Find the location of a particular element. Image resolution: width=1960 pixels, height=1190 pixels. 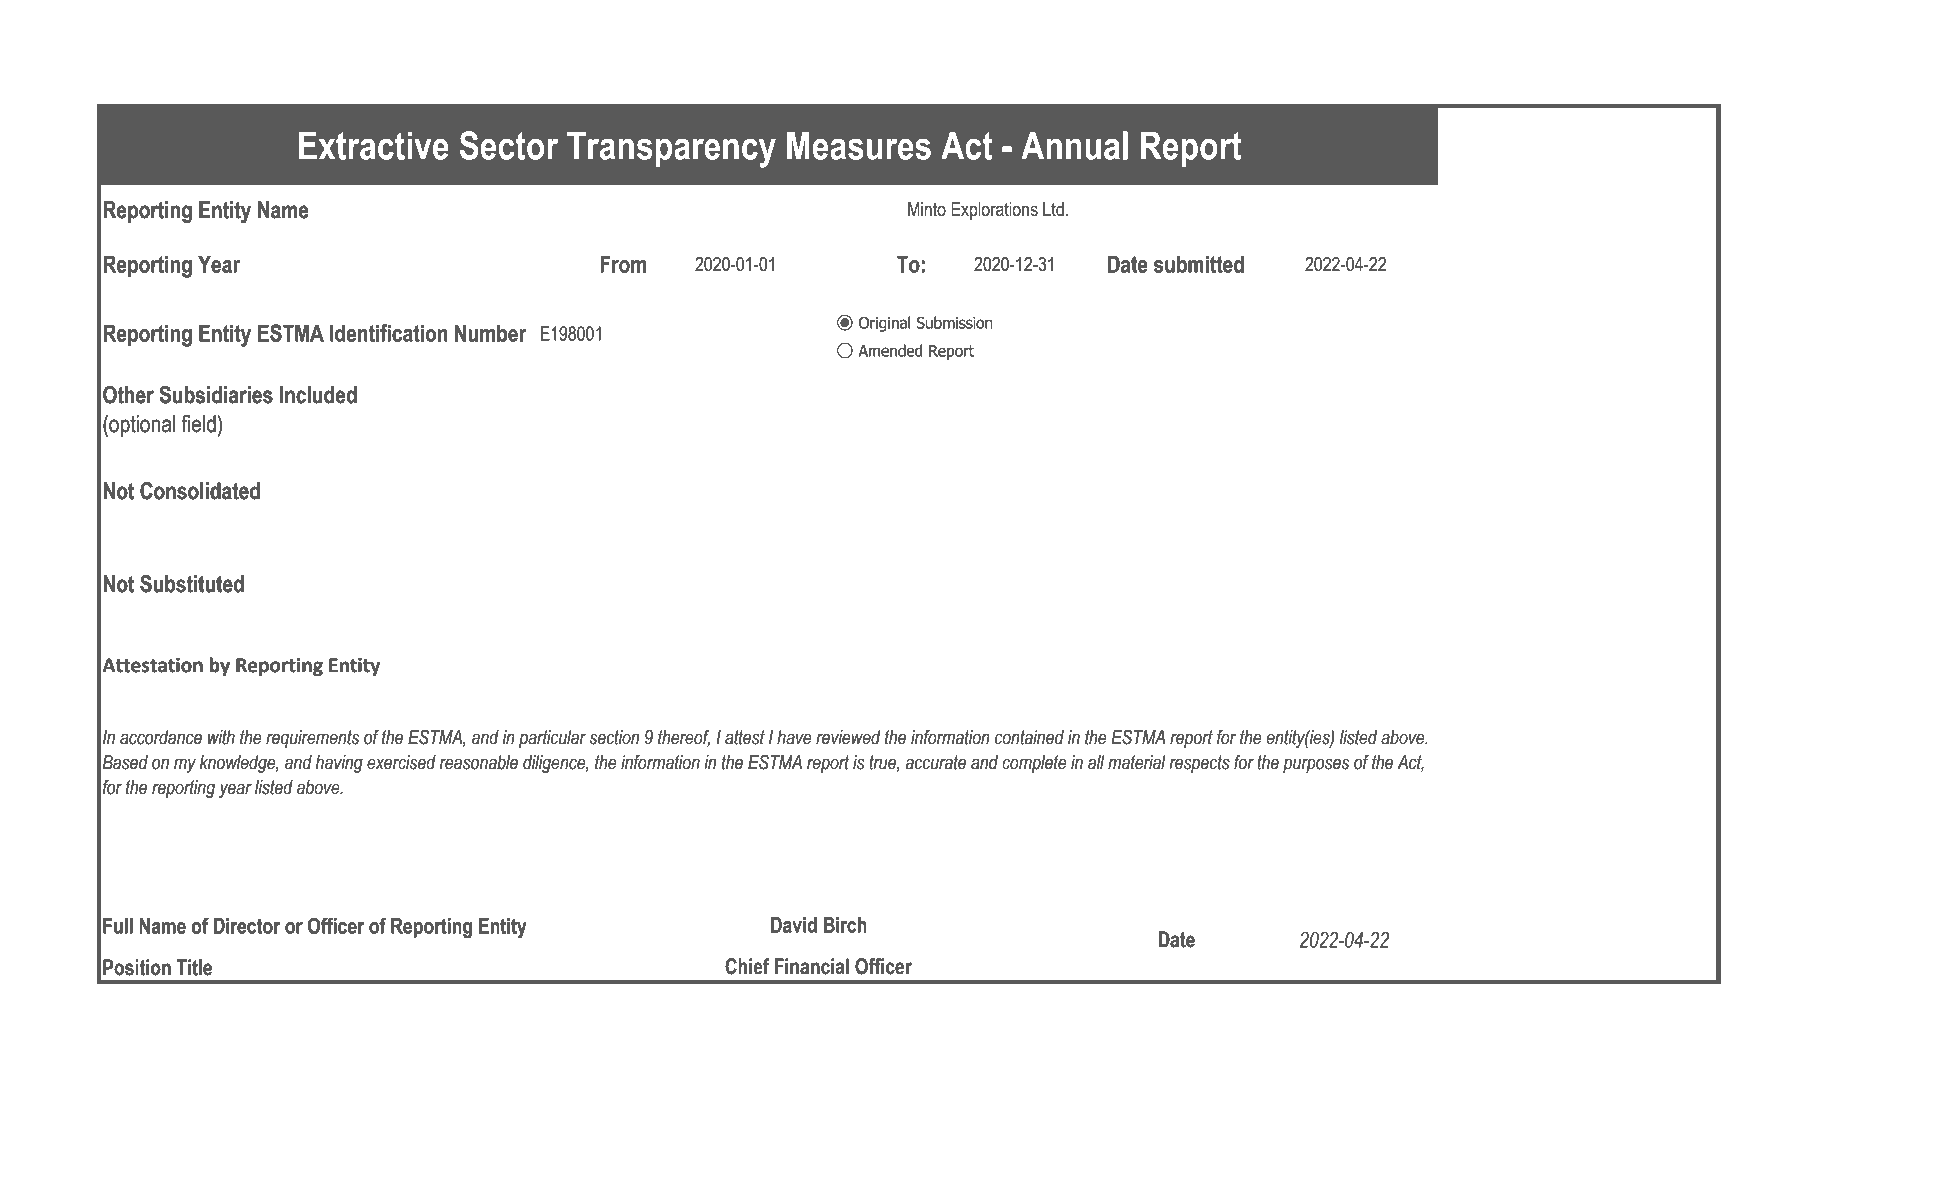

Transparency is located at coordinates (671, 149).
